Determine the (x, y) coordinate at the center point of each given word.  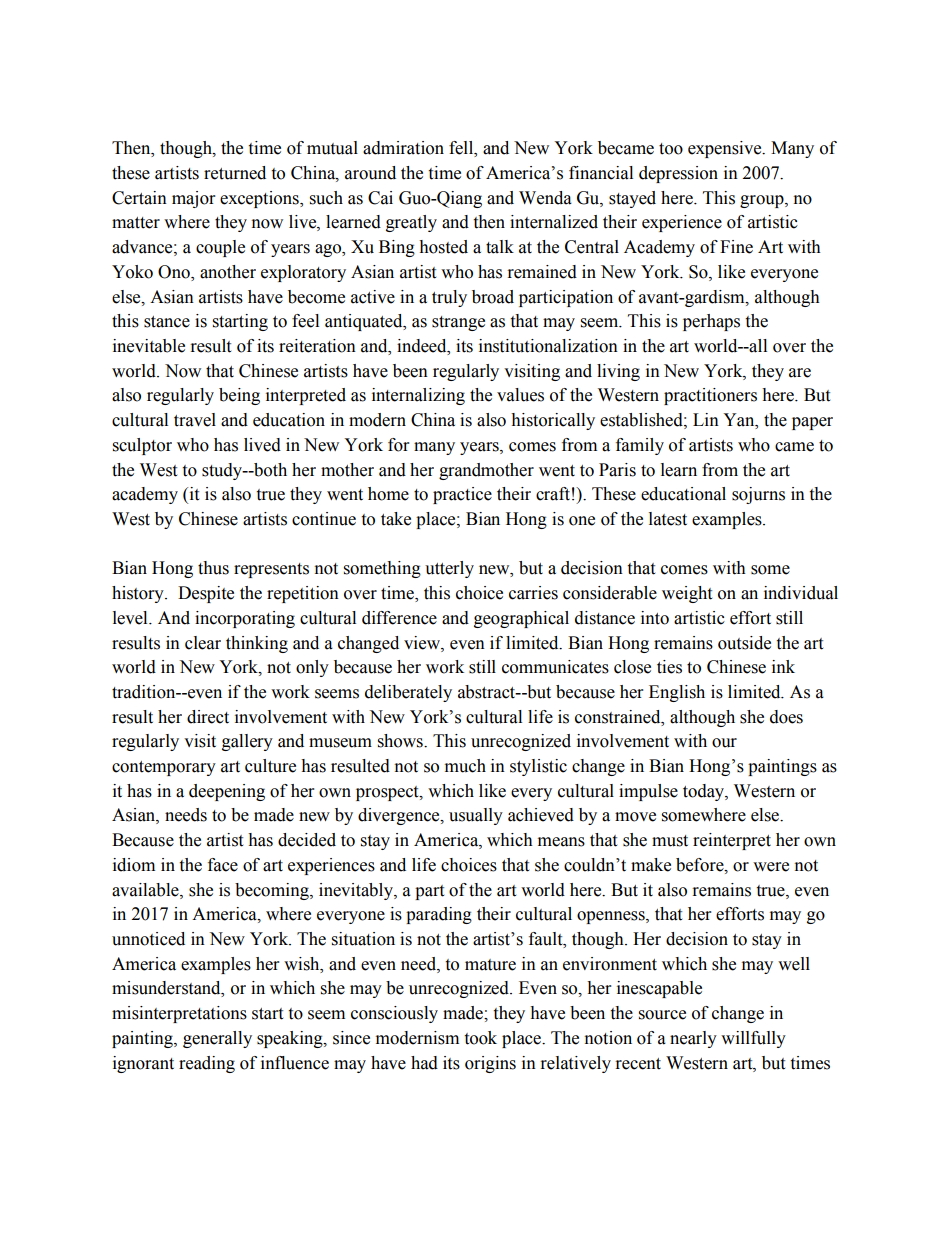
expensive (726, 149)
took (480, 1038)
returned (235, 173)
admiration (403, 148)
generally (217, 1039)
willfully (753, 1039)
